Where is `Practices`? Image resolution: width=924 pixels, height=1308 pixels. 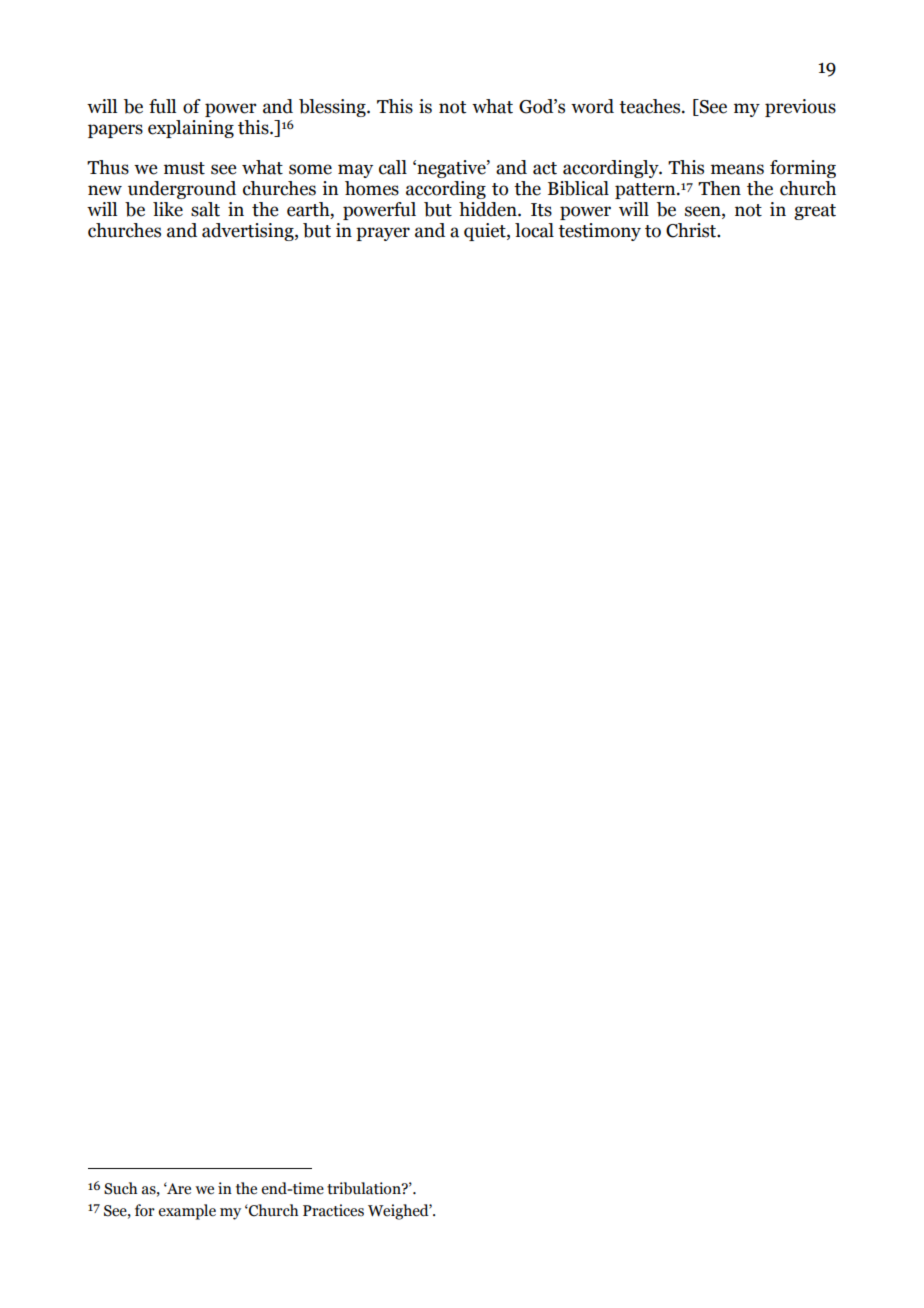 Practices is located at coordinates (333, 1210).
